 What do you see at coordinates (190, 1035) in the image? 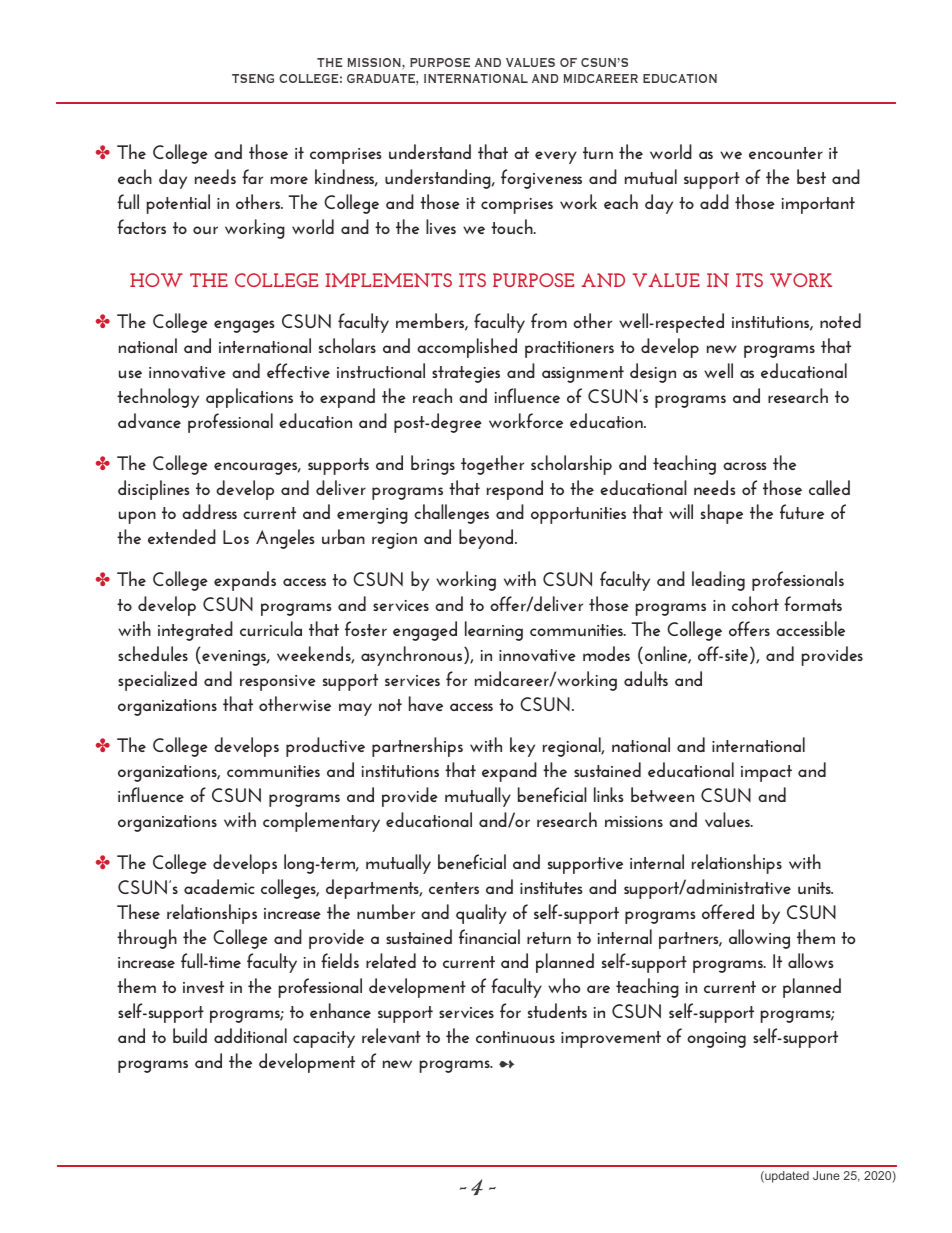
I see `build` at bounding box center [190, 1035].
